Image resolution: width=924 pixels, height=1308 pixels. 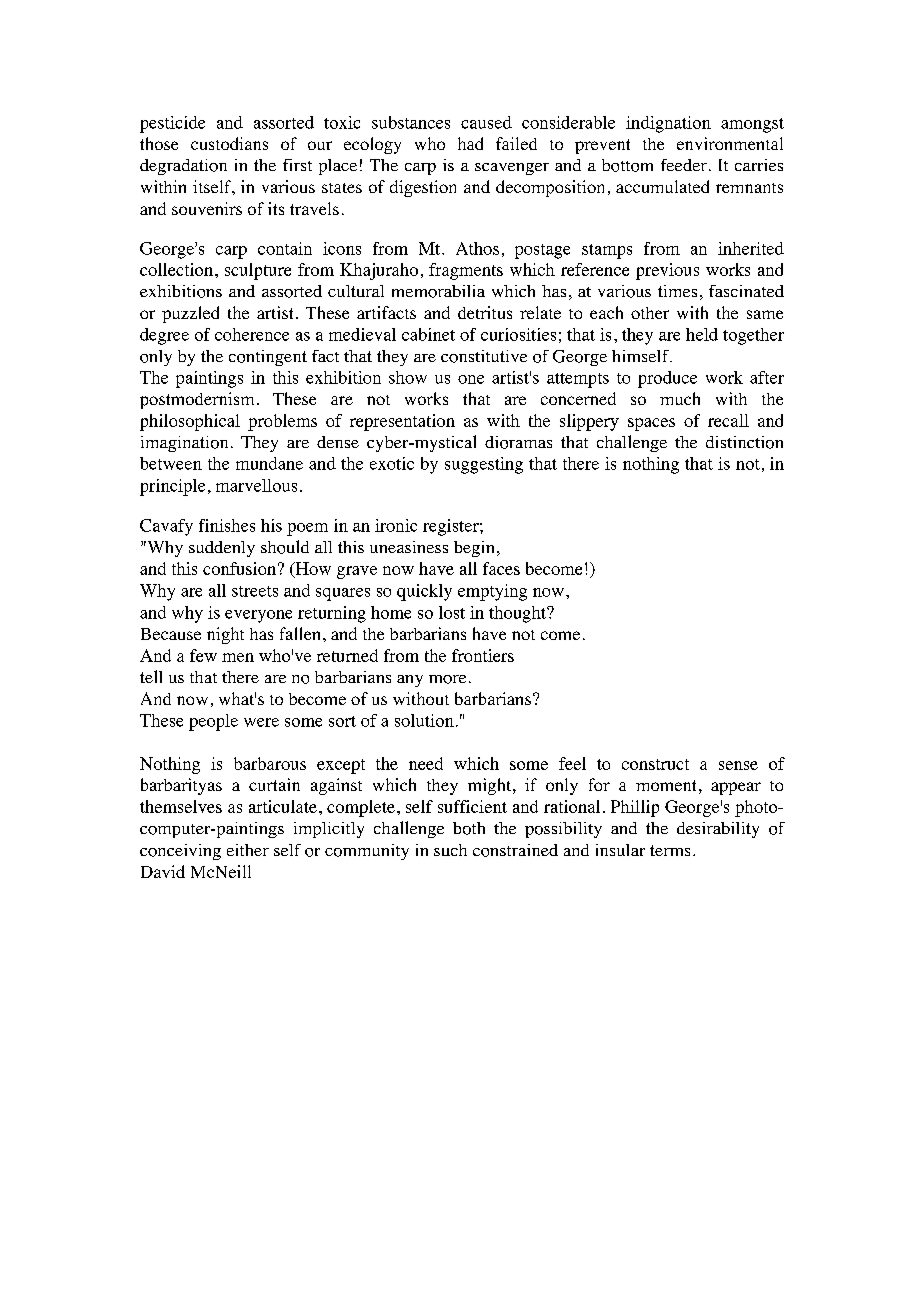 I want to click on feeder, so click(x=684, y=165).
